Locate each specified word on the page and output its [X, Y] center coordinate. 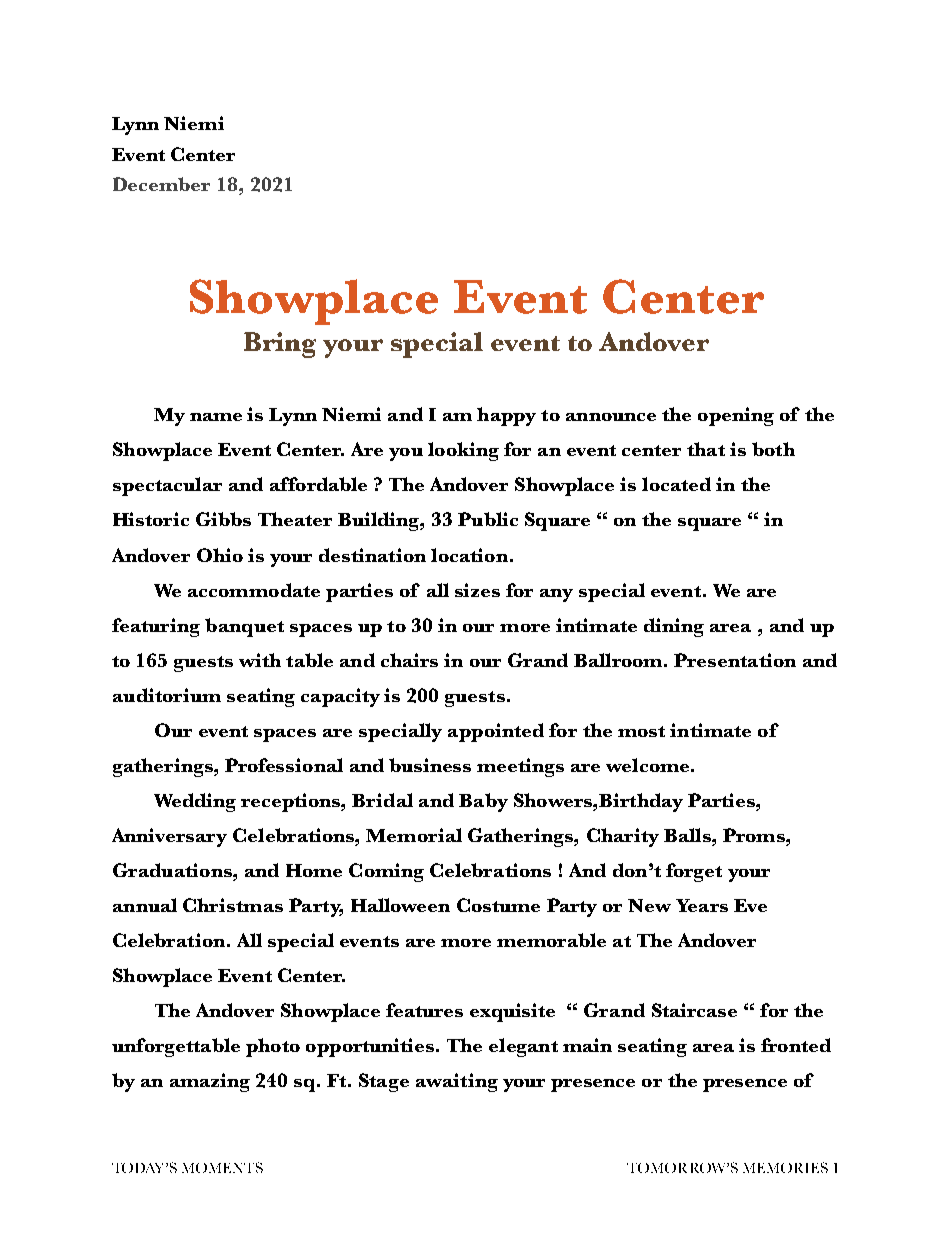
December [161, 184]
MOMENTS [222, 1167]
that [706, 449]
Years [702, 905]
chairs [409, 660]
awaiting [457, 1082]
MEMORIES [785, 1167]
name [216, 417]
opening [736, 416]
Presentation [735, 660]
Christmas [233, 905]
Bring [280, 345]
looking [463, 451]
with [260, 660]
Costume [498, 905]
